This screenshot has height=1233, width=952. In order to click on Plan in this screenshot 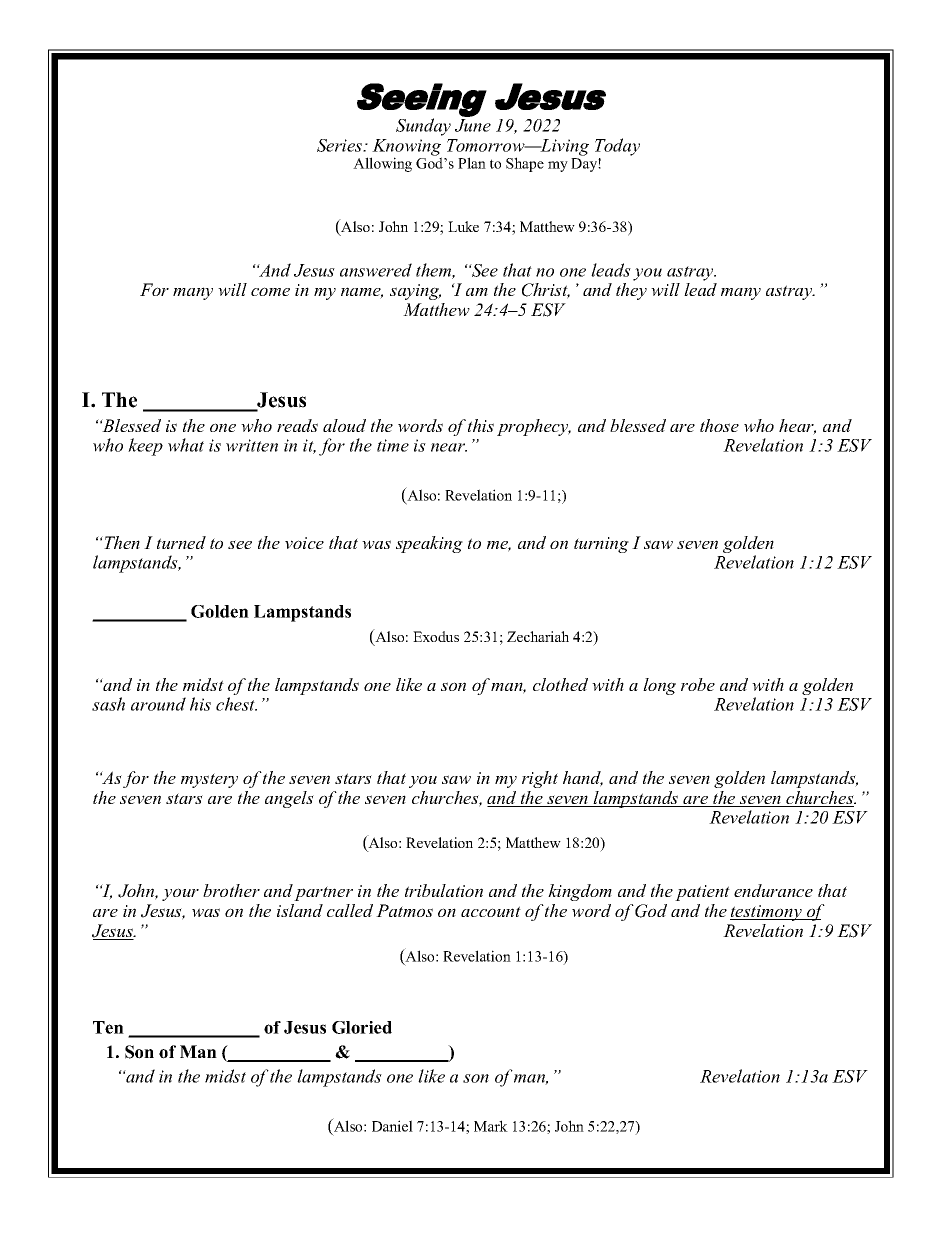, I will do `click(472, 163)`.
